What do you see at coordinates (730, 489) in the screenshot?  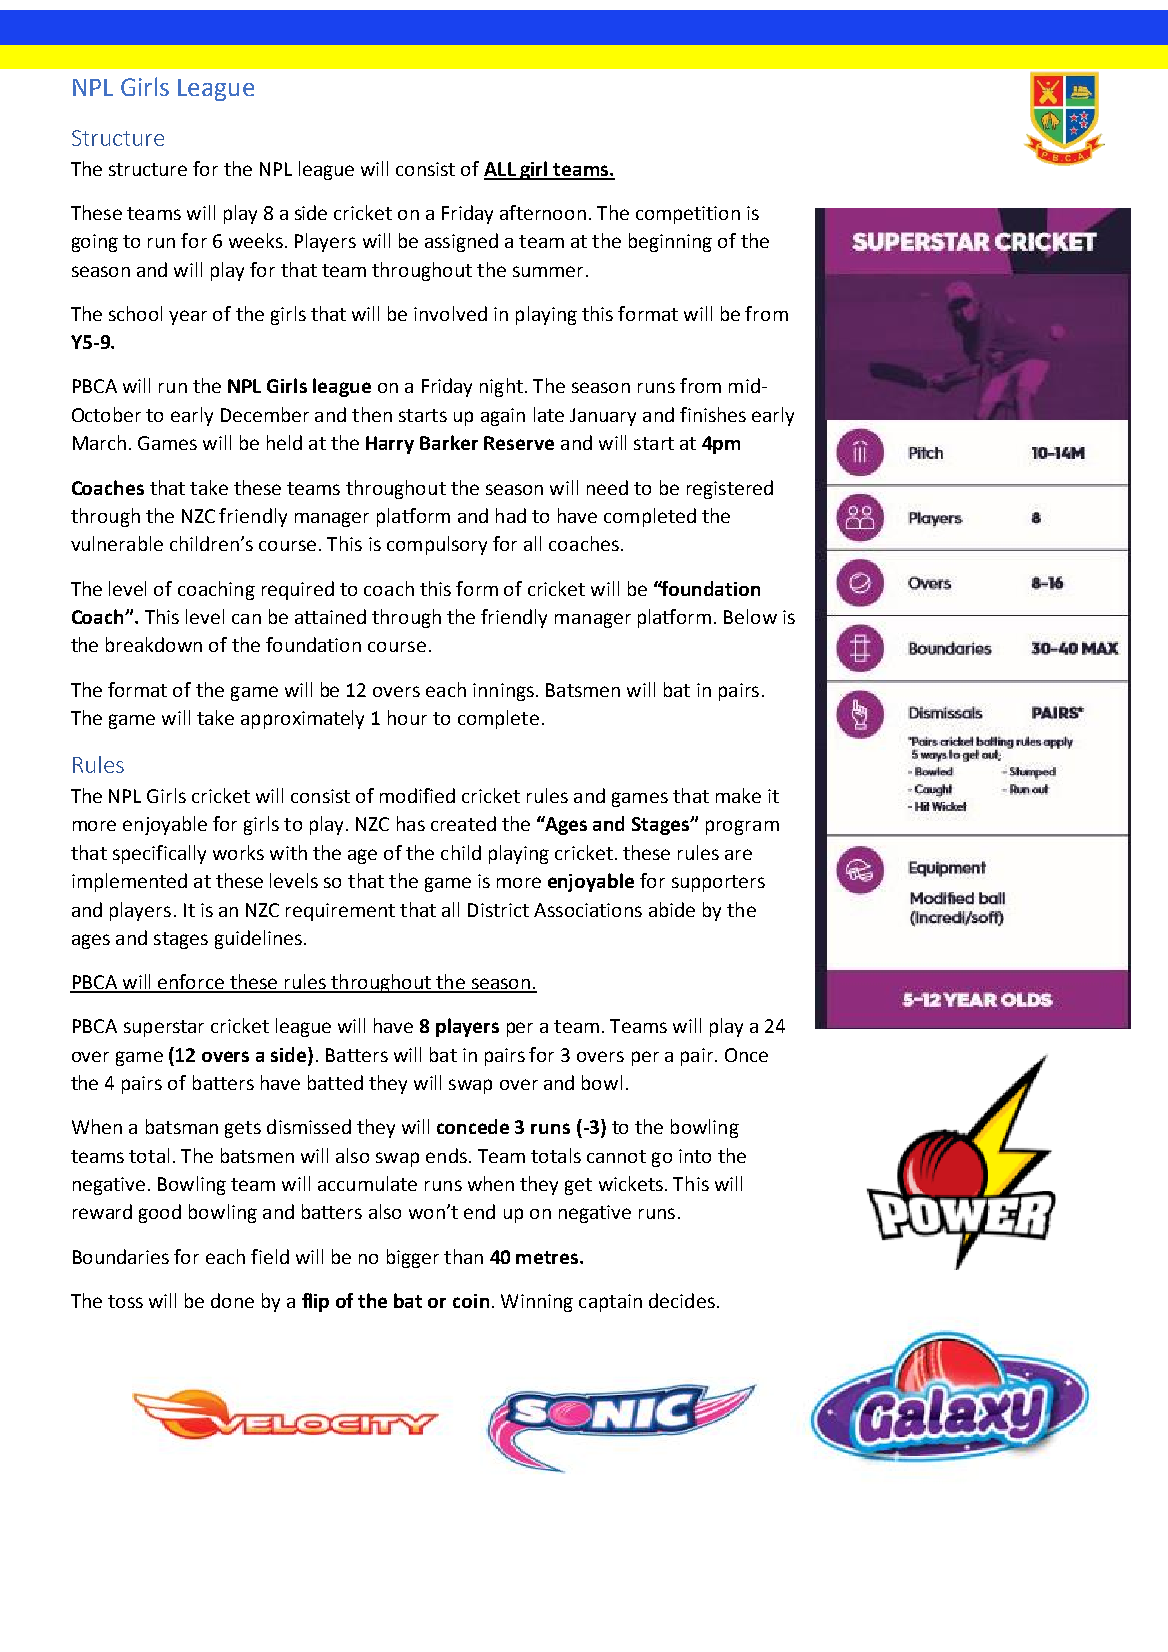 I see `registered` at bounding box center [730, 489].
